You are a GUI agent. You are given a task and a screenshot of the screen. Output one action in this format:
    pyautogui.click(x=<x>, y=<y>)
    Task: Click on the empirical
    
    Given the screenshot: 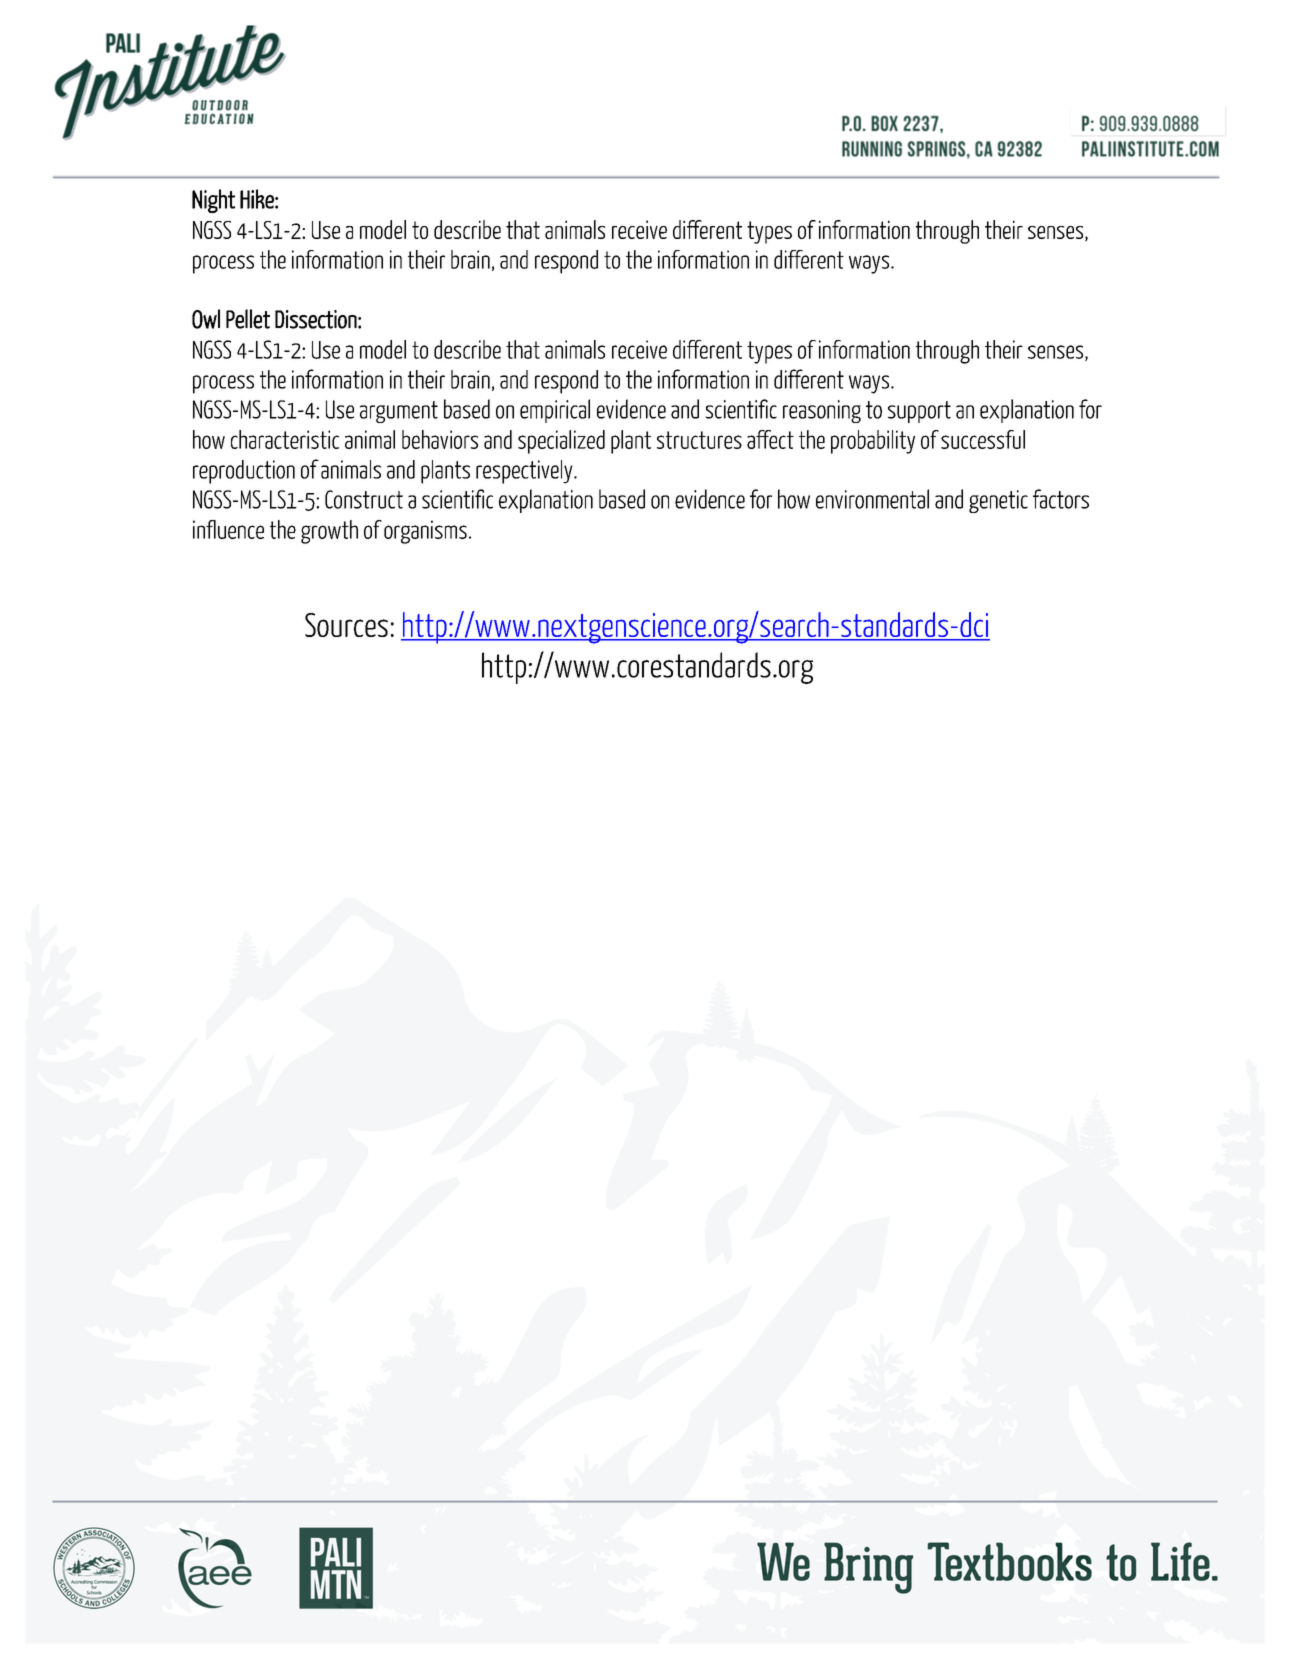 What is the action you would take?
    pyautogui.click(x=555, y=411)
